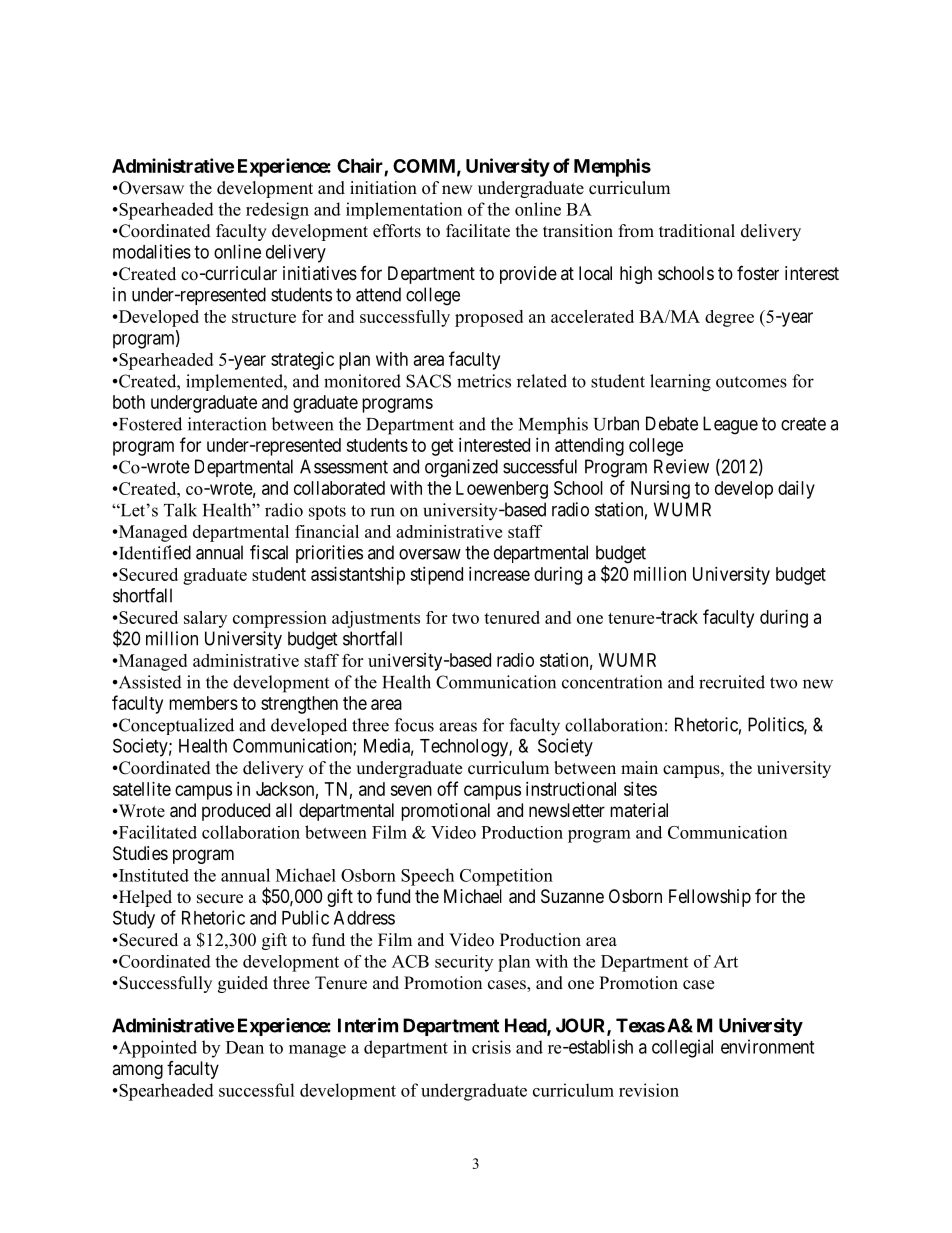 Image resolution: width=952 pixels, height=1233 pixels. I want to click on traditional, so click(697, 231).
